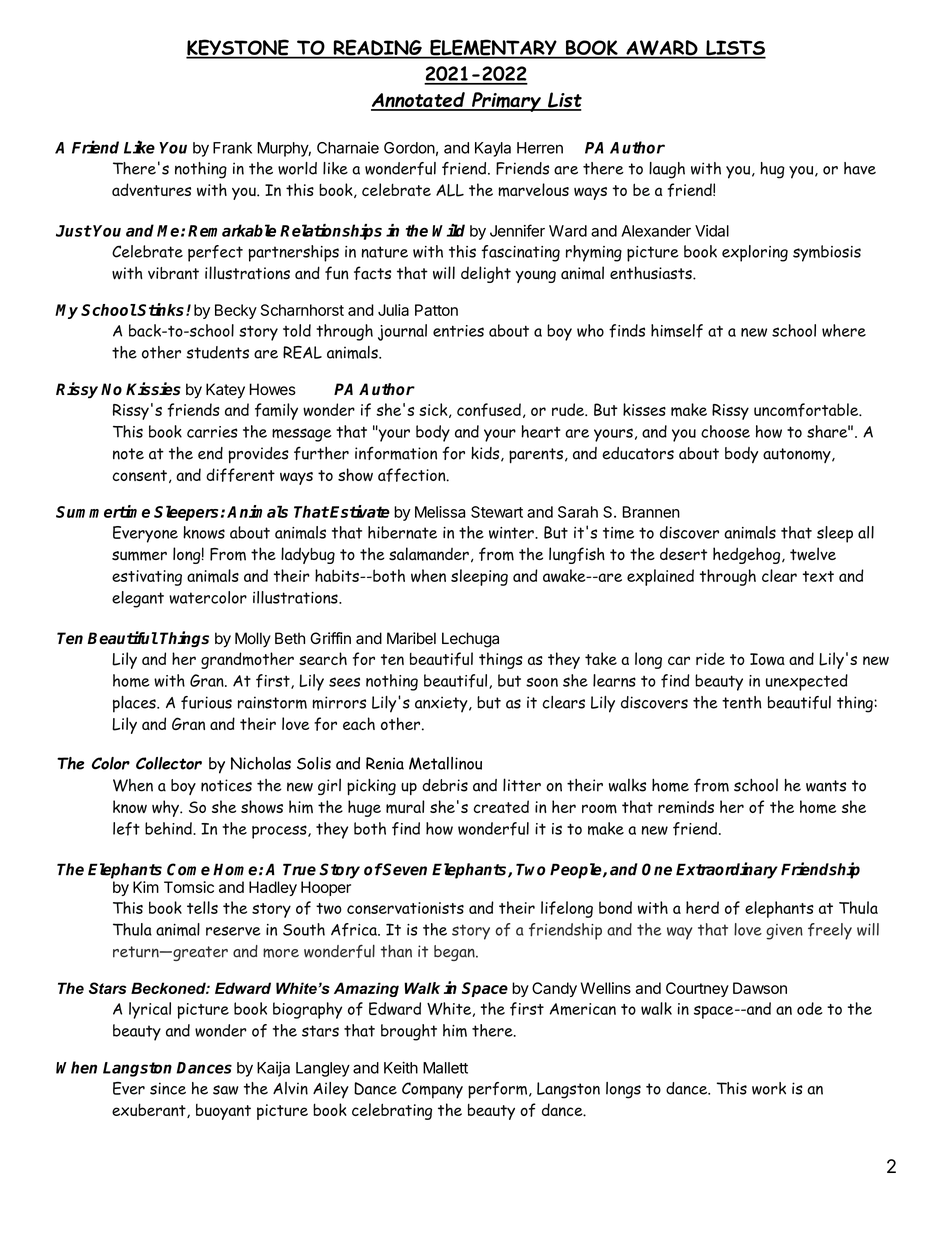  Describe the element at coordinates (506, 102) in the screenshot. I see `Primary` at that location.
